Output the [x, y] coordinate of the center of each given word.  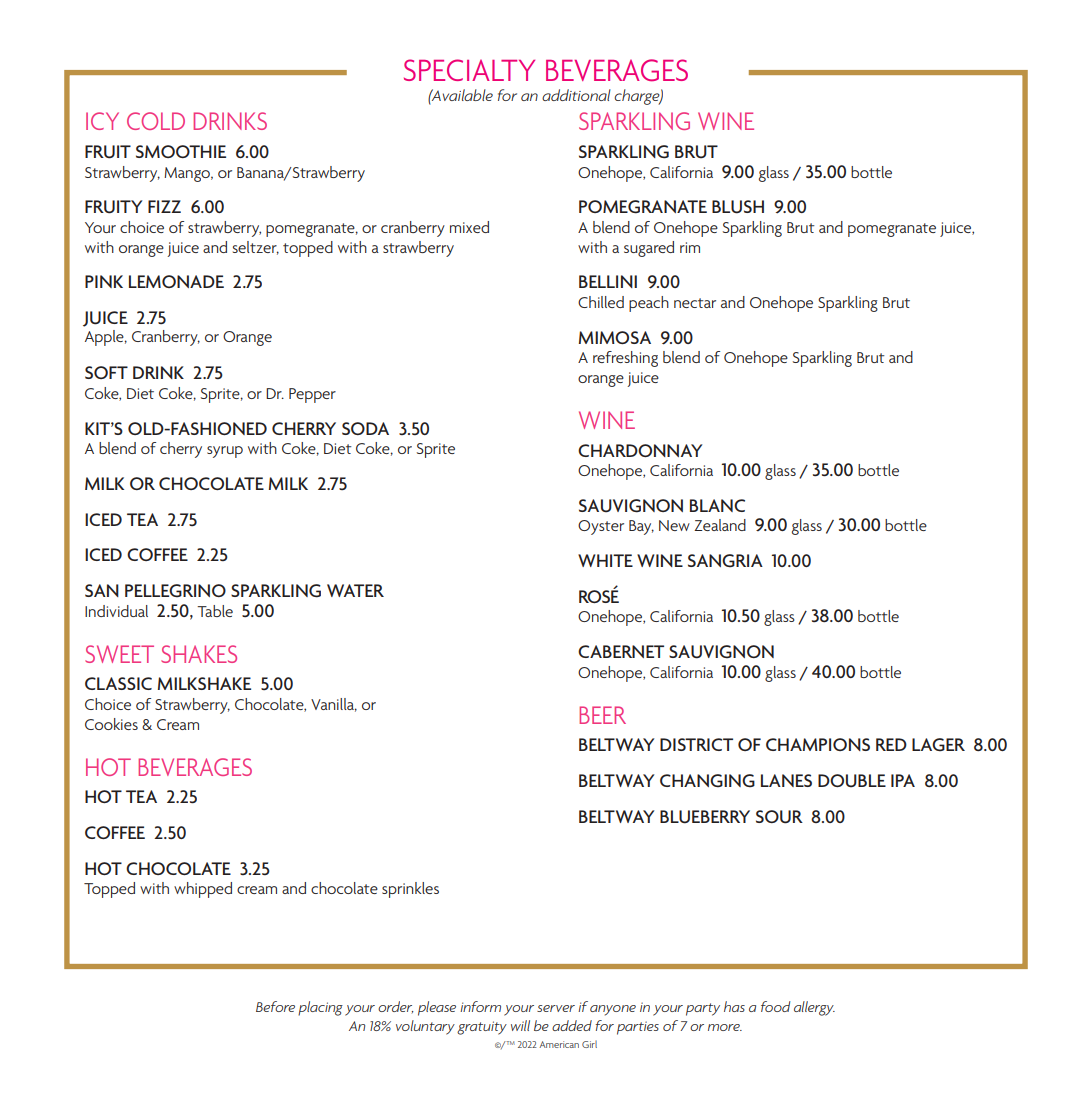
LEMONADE [176, 281]
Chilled [601, 302]
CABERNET [621, 651]
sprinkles [410, 890]
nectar [695, 303]
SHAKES [199, 654]
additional [576, 95]
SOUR [779, 817]
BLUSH [738, 207]
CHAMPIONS [818, 744]
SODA [365, 428]
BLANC [717, 505]
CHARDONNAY [640, 450]
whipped [203, 890]
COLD [156, 121]
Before [275, 1006]
